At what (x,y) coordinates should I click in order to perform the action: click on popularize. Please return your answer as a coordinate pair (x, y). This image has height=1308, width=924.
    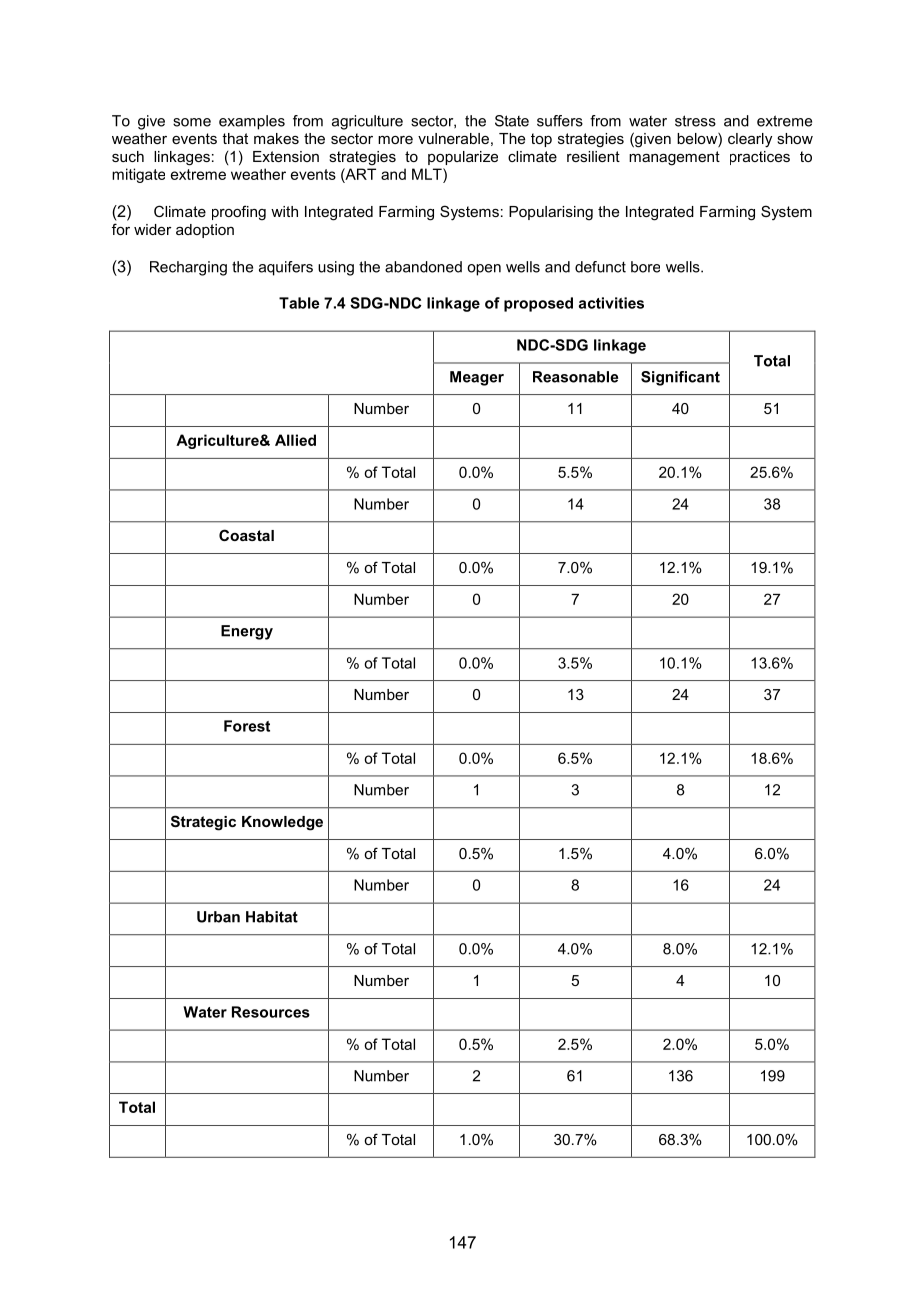
    Looking at the image, I should click on (463, 158).
